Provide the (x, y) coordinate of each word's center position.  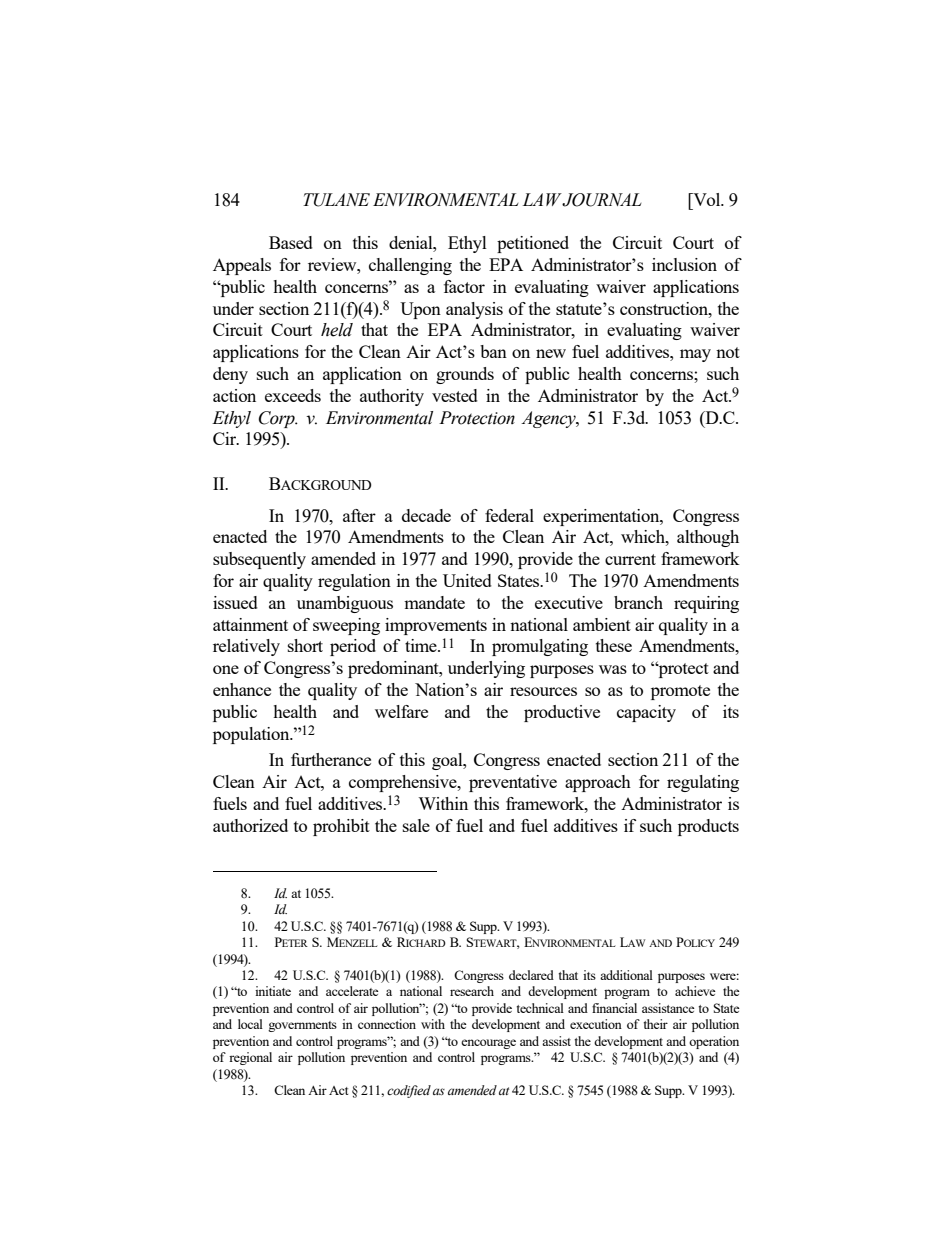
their (655, 1024)
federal (509, 515)
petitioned (533, 244)
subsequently (259, 560)
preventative (513, 783)
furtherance (331, 759)
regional (250, 1058)
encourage (488, 1044)
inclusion (684, 264)
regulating (703, 783)
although (708, 538)
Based (291, 242)
